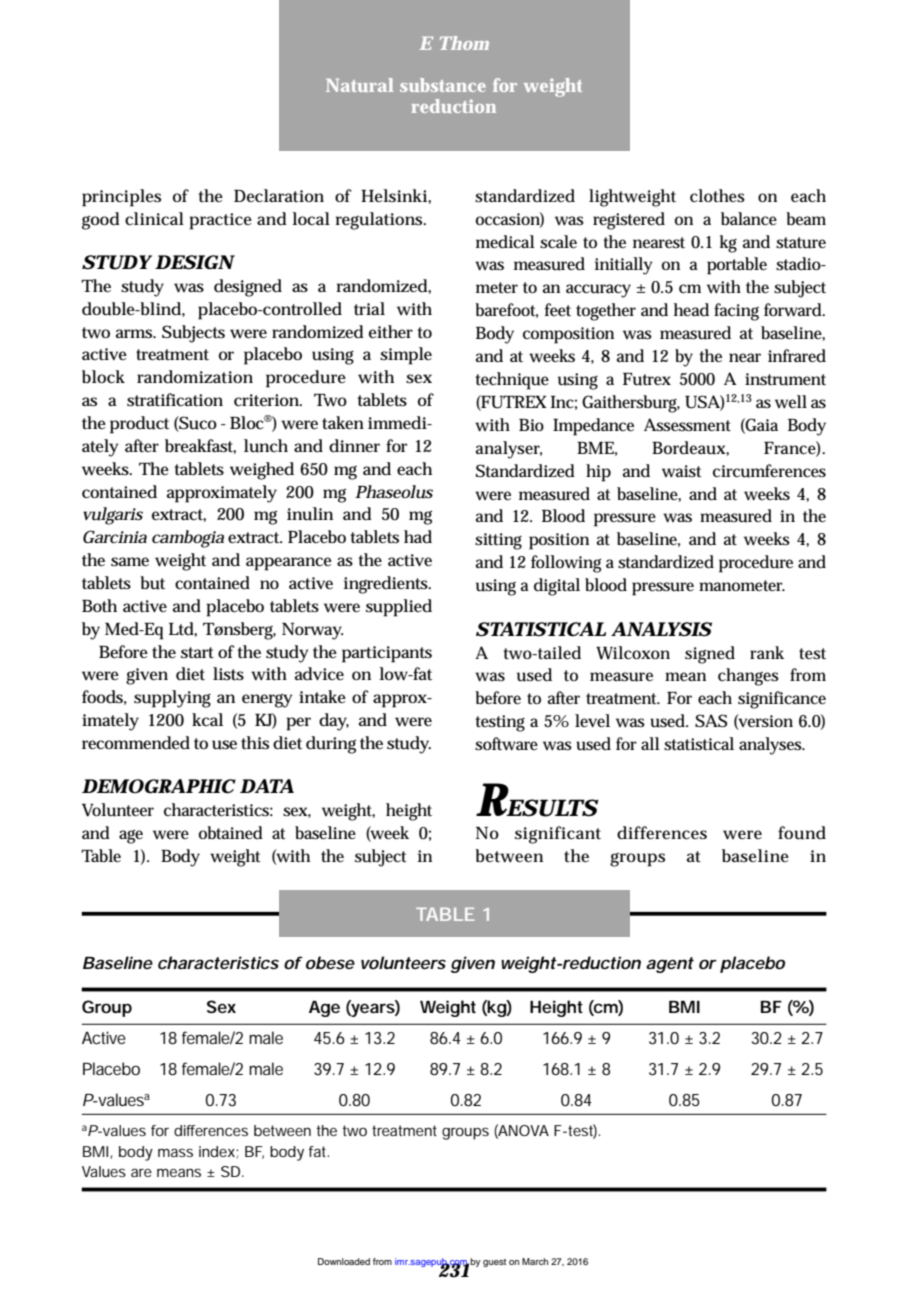  What do you see at coordinates (717, 196) in the image?
I see `clothes` at bounding box center [717, 196].
